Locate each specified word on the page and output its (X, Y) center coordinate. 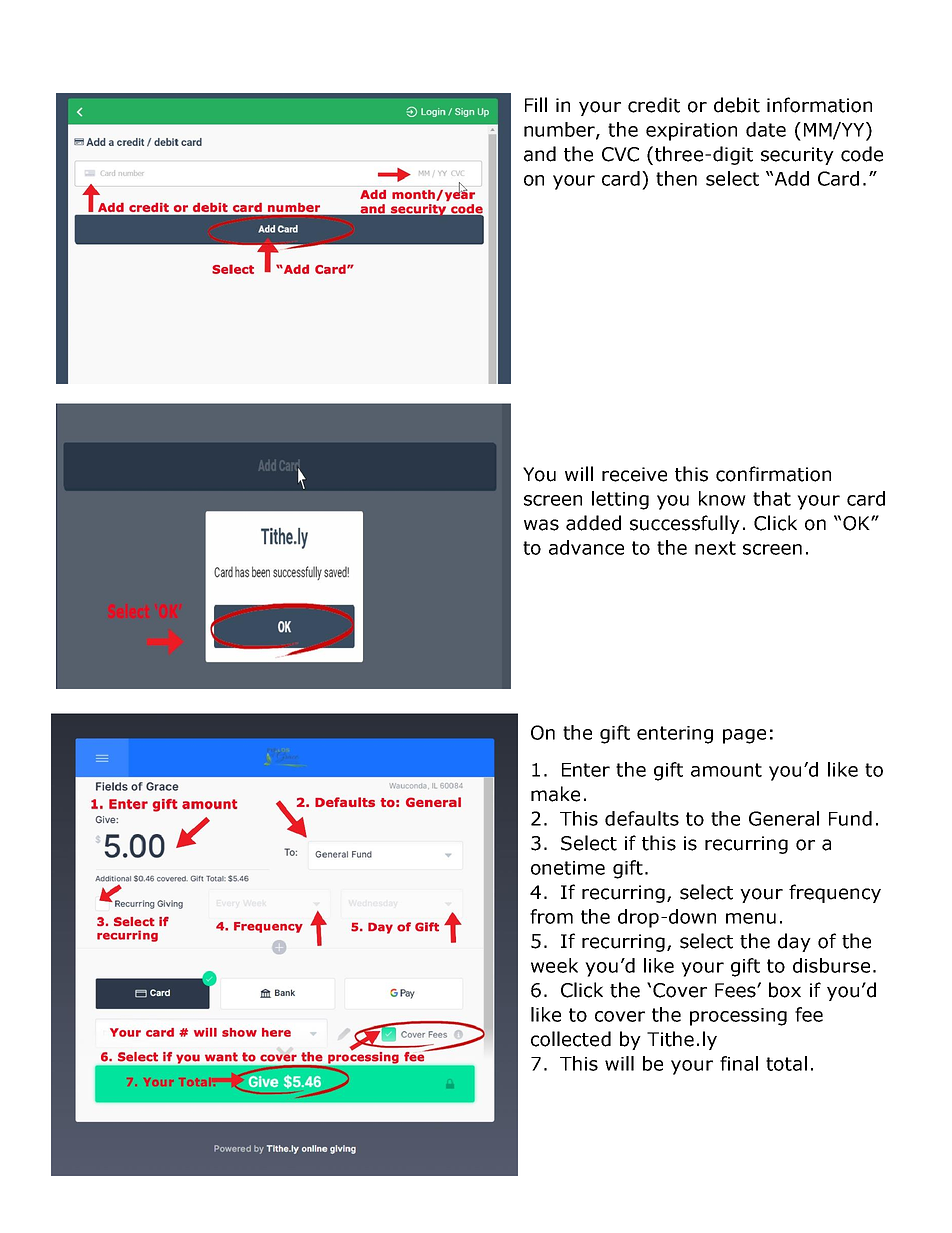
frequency (835, 893)
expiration (691, 132)
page (744, 736)
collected (571, 1039)
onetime (568, 868)
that (772, 498)
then (676, 178)
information (819, 105)
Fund (850, 818)
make (555, 794)
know (722, 498)
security (797, 156)
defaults (642, 818)
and (540, 154)
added (593, 523)
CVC (620, 154)
